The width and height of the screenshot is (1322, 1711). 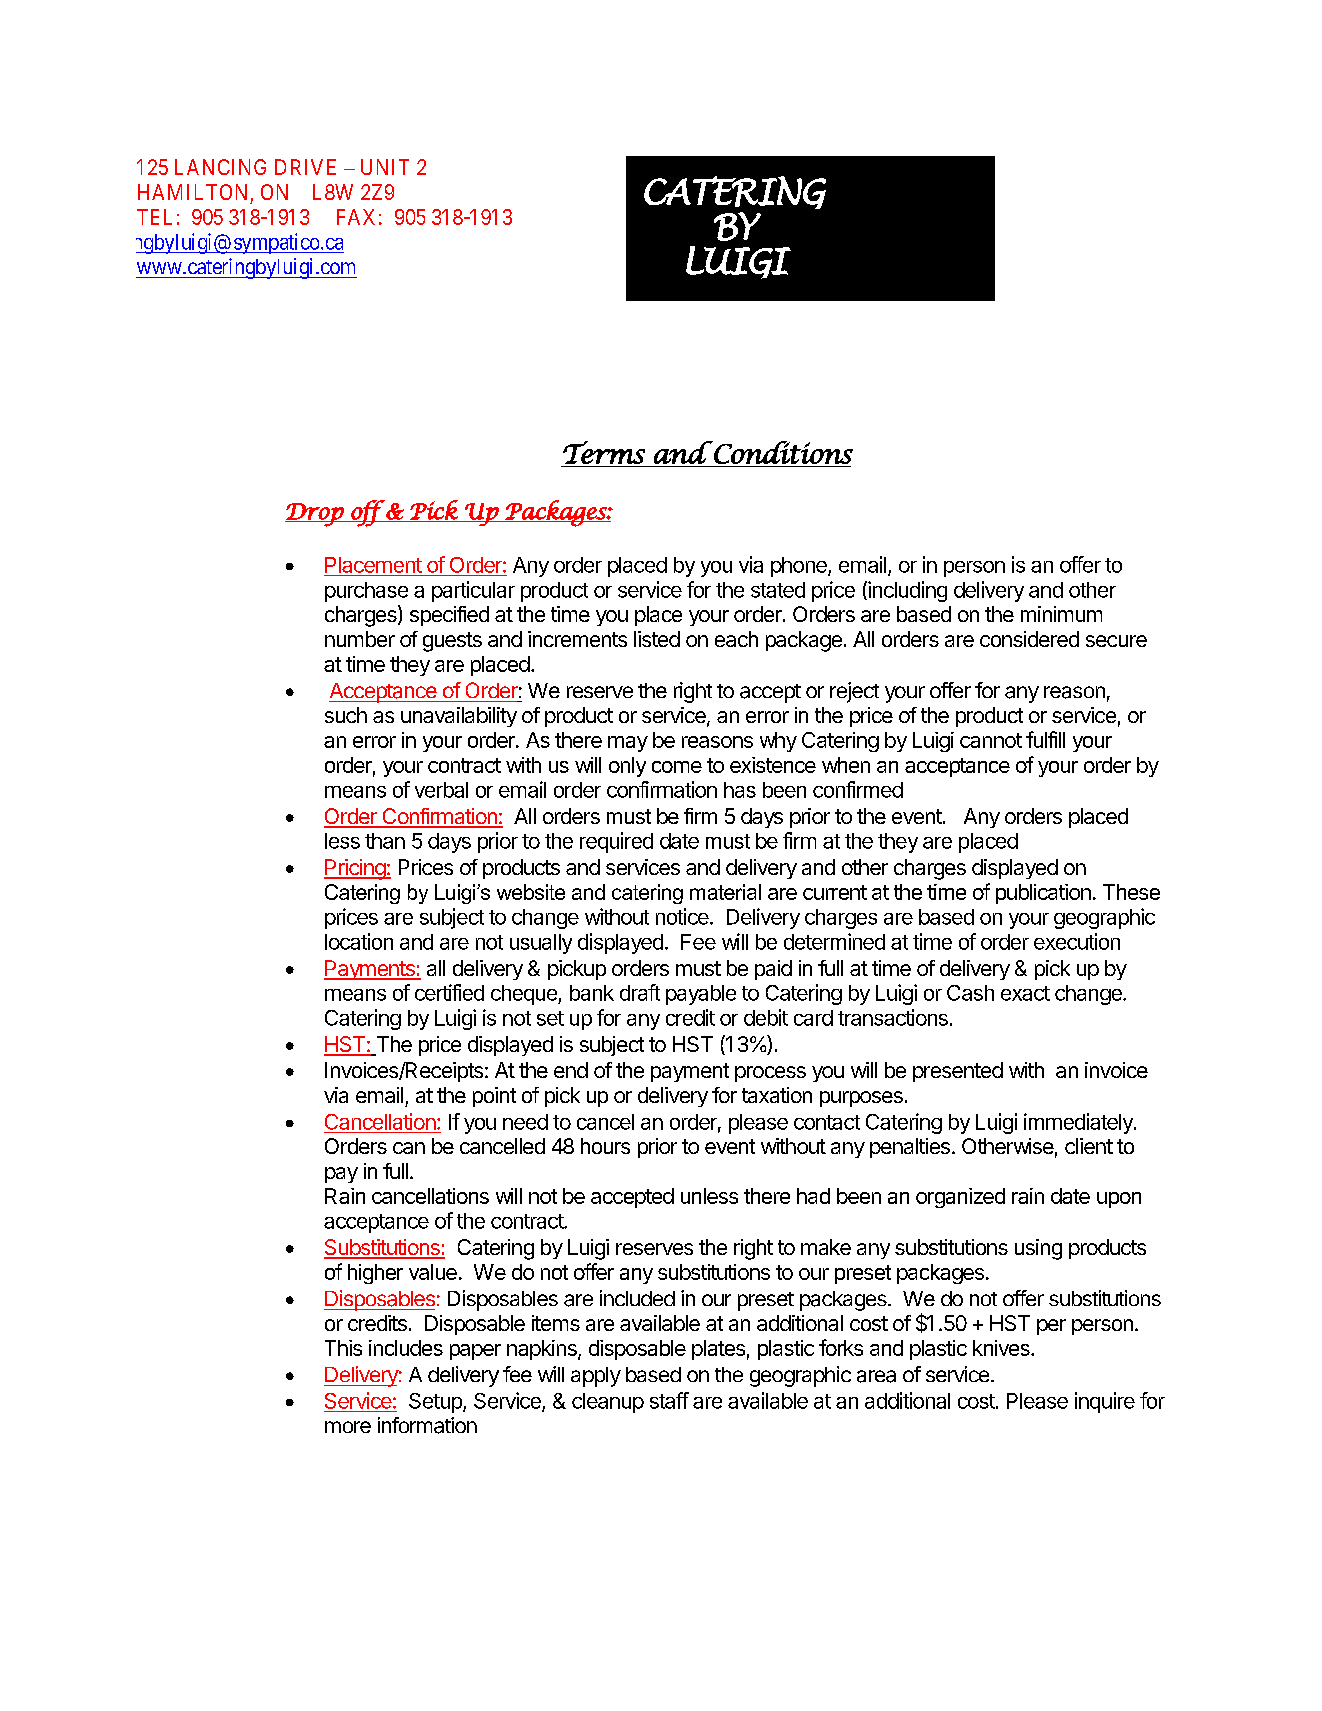 I want to click on staff, so click(x=669, y=1400).
